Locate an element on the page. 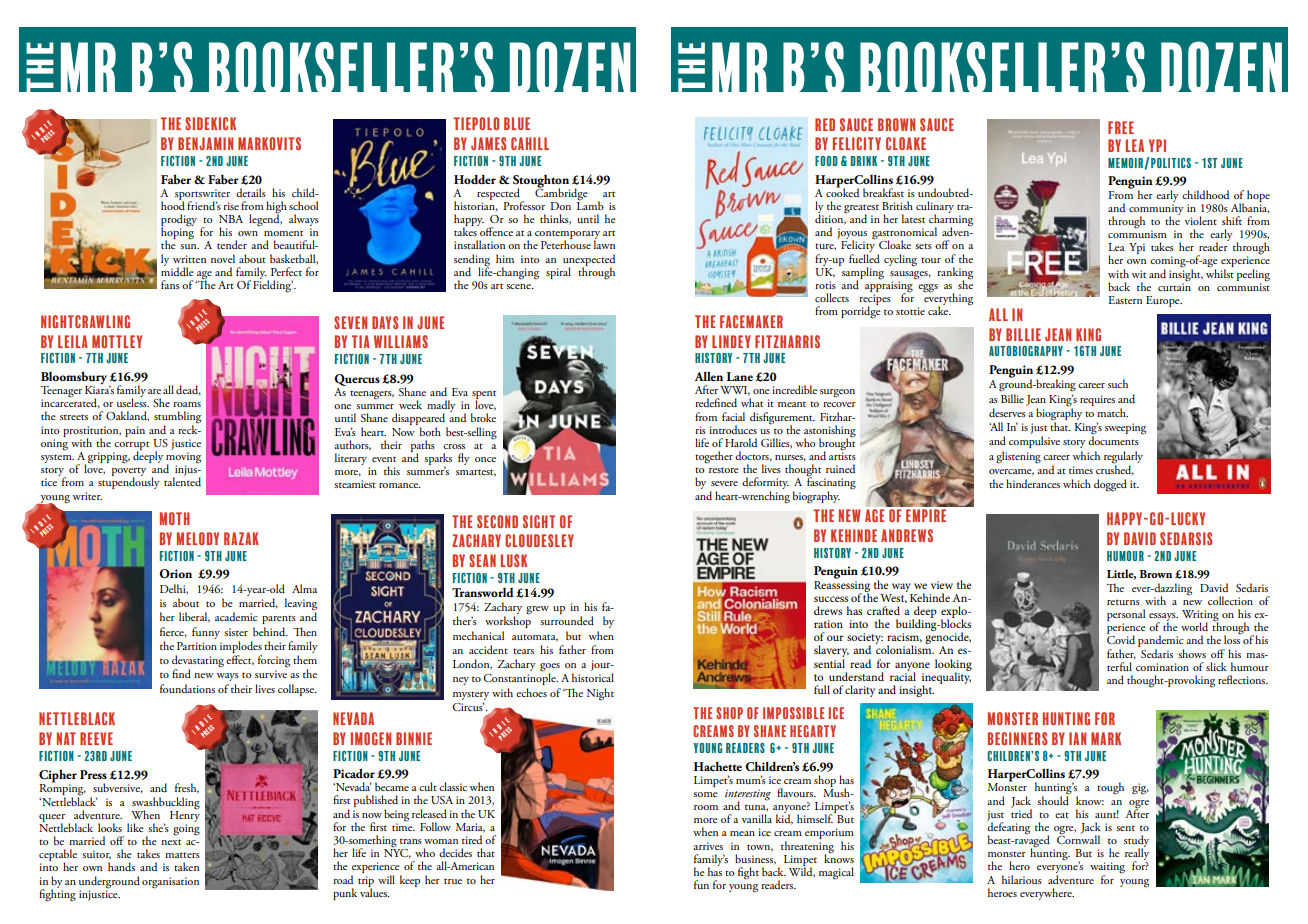 This document has height=924, width=1308. taken is located at coordinates (186, 866).
